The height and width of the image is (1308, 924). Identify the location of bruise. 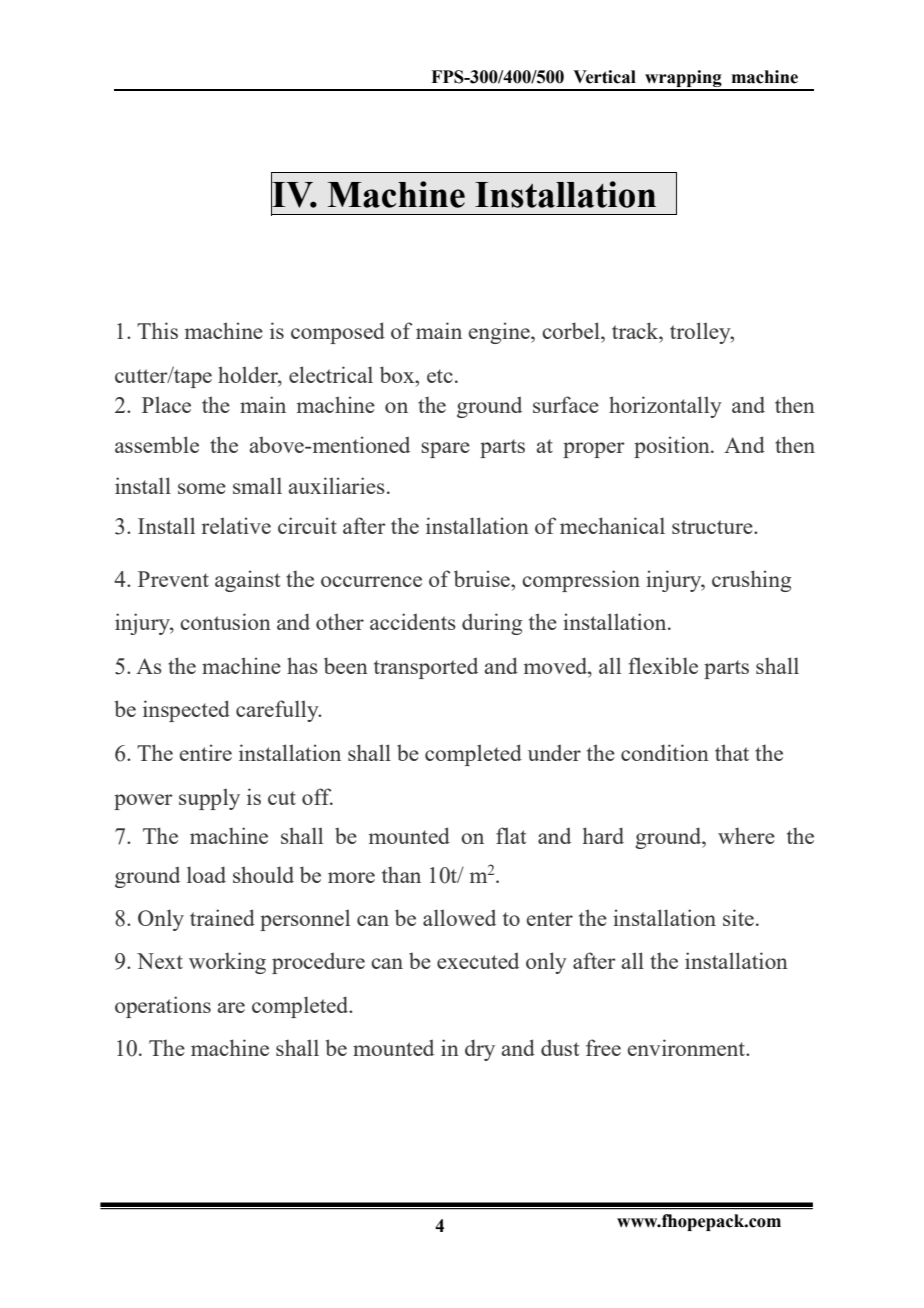
(483, 578).
